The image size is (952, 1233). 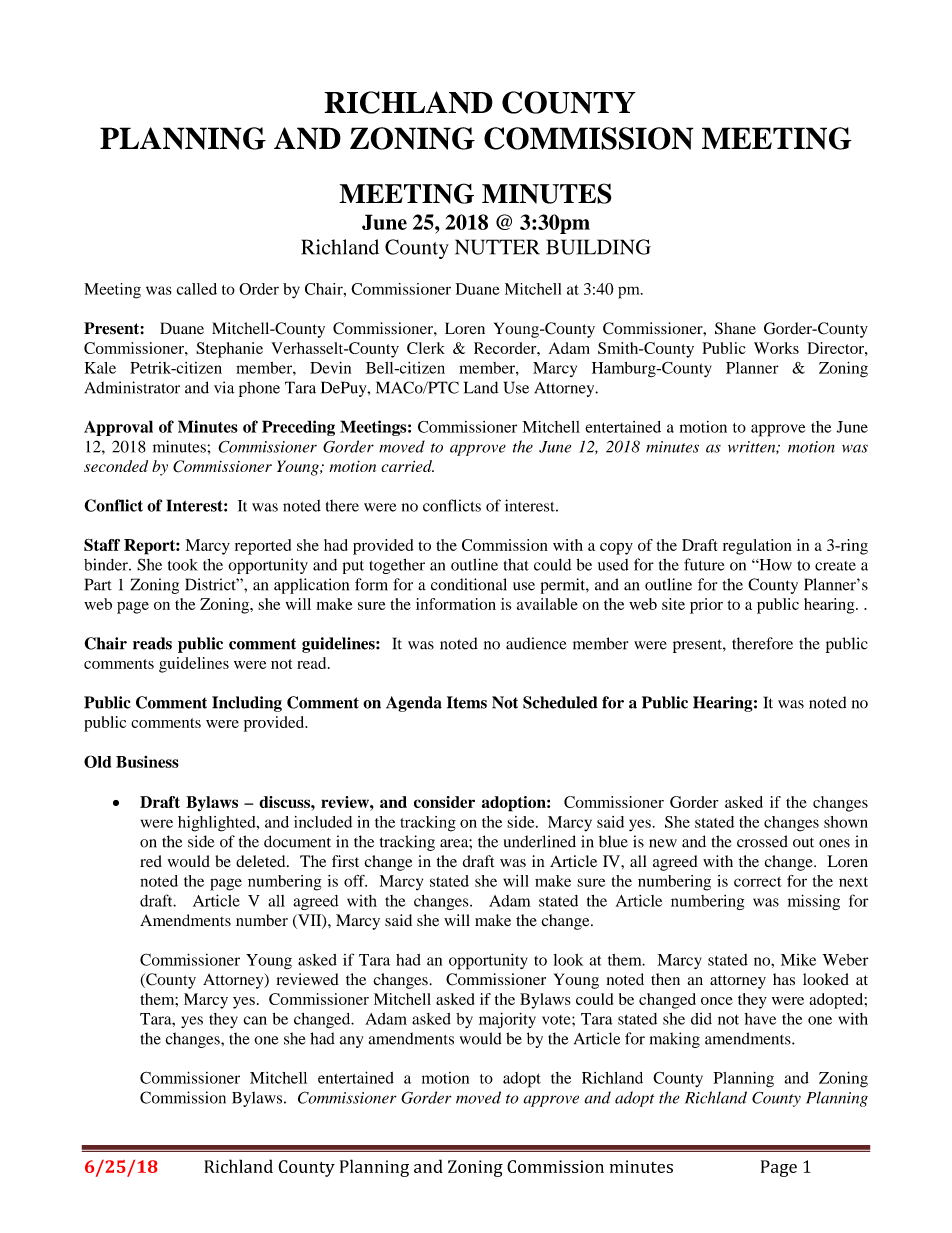 What do you see at coordinates (147, 762) in the document?
I see `Business` at bounding box center [147, 762].
